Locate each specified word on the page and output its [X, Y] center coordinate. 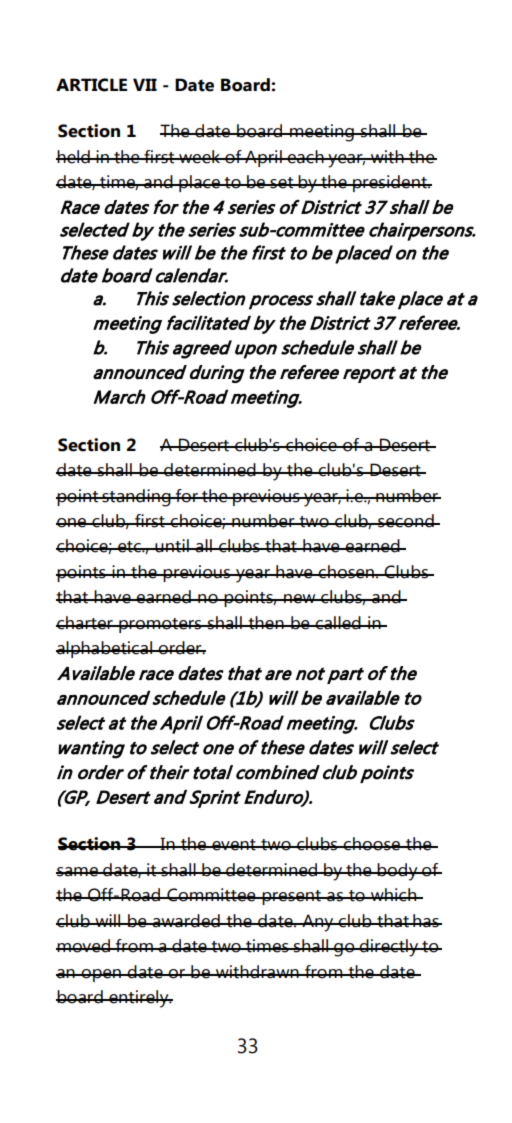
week [200, 157]
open [101, 975]
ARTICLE [91, 85]
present [291, 897]
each [306, 157]
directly [389, 948]
